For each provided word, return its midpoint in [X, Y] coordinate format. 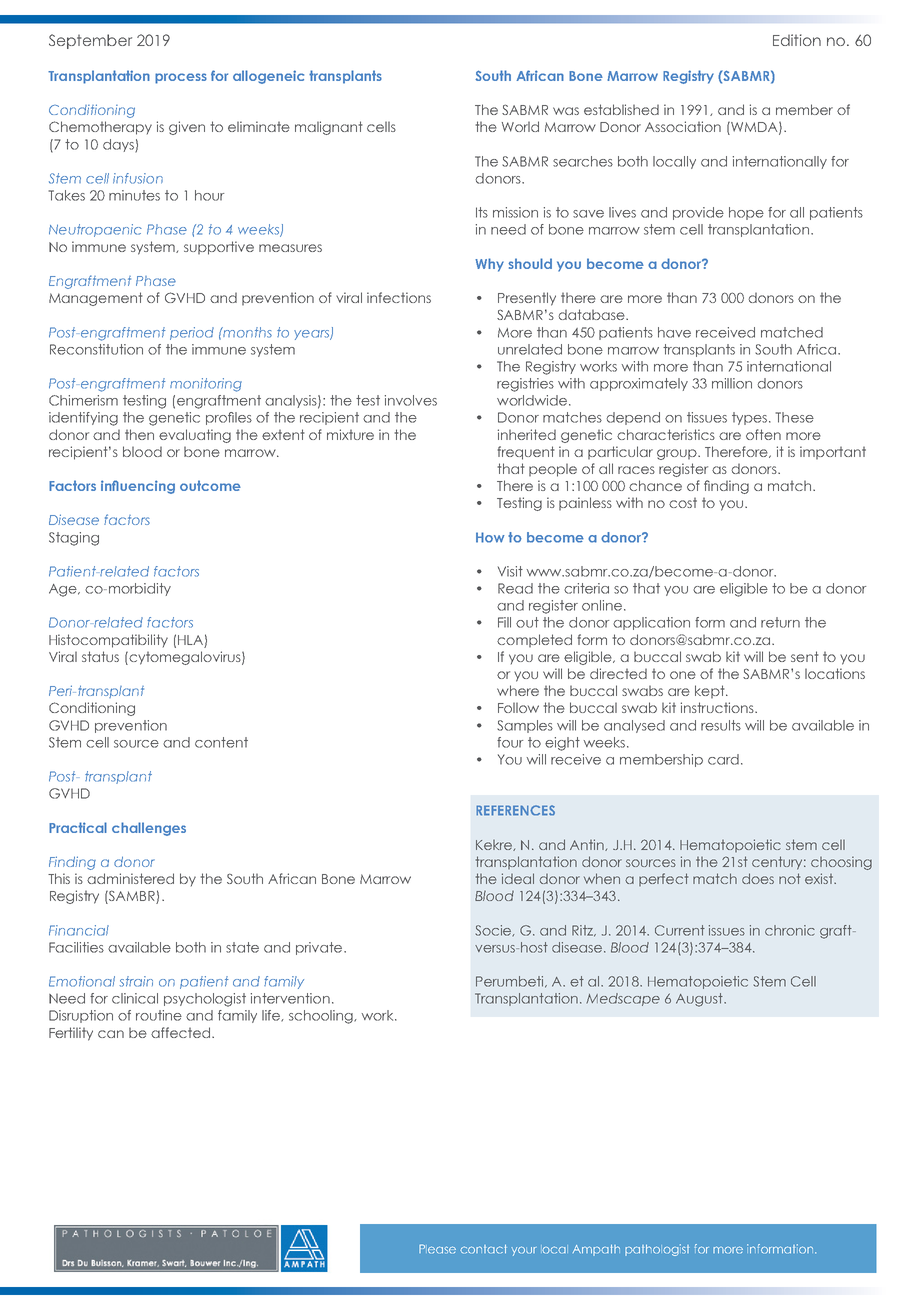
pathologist [657, 1250]
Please [437, 1249]
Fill [504, 622]
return [780, 622]
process [181, 78]
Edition [797, 40]
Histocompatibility [108, 641]
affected [180, 1032]
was [566, 111]
